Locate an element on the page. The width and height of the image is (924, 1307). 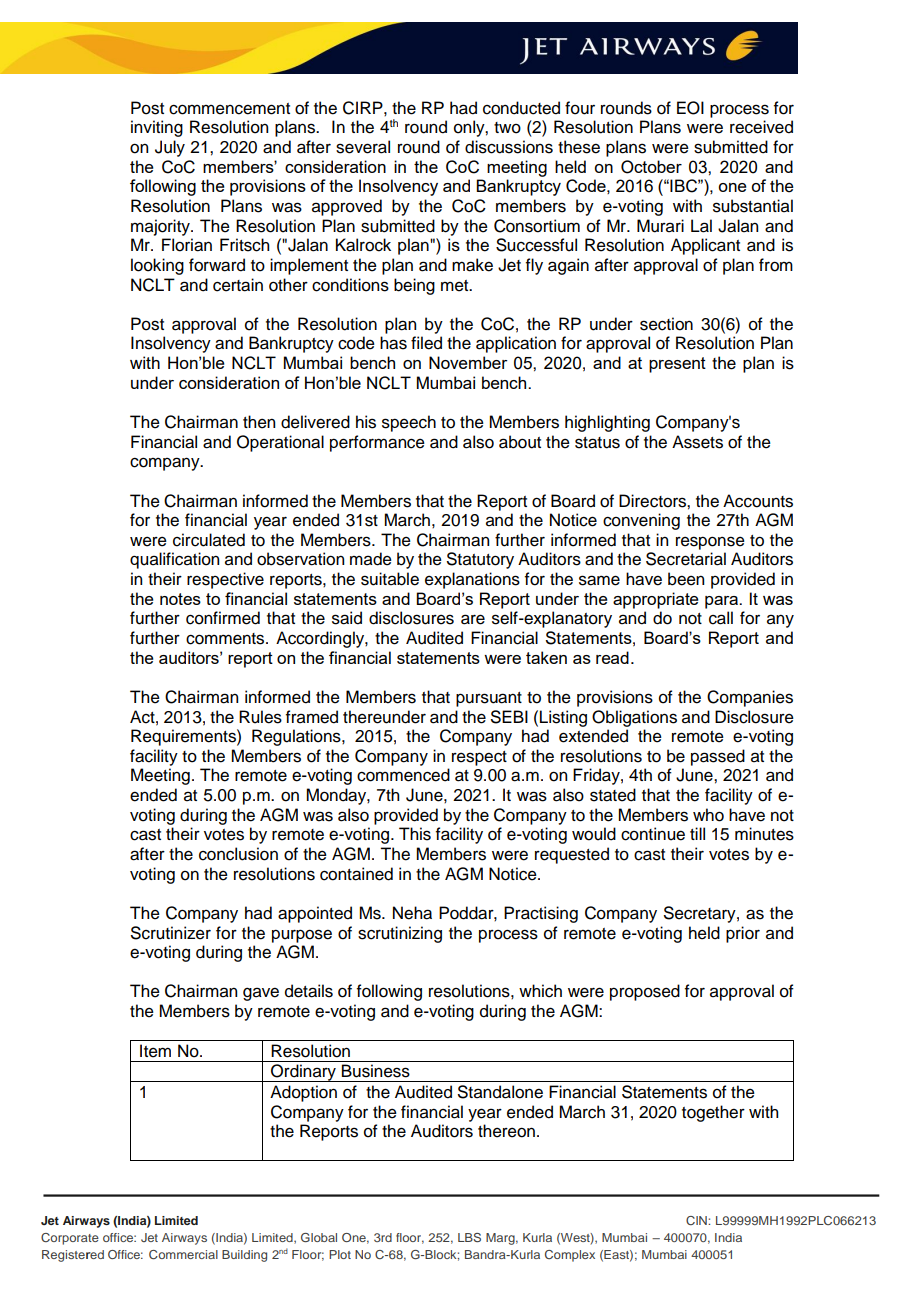
LBS is located at coordinates (469, 1237).
